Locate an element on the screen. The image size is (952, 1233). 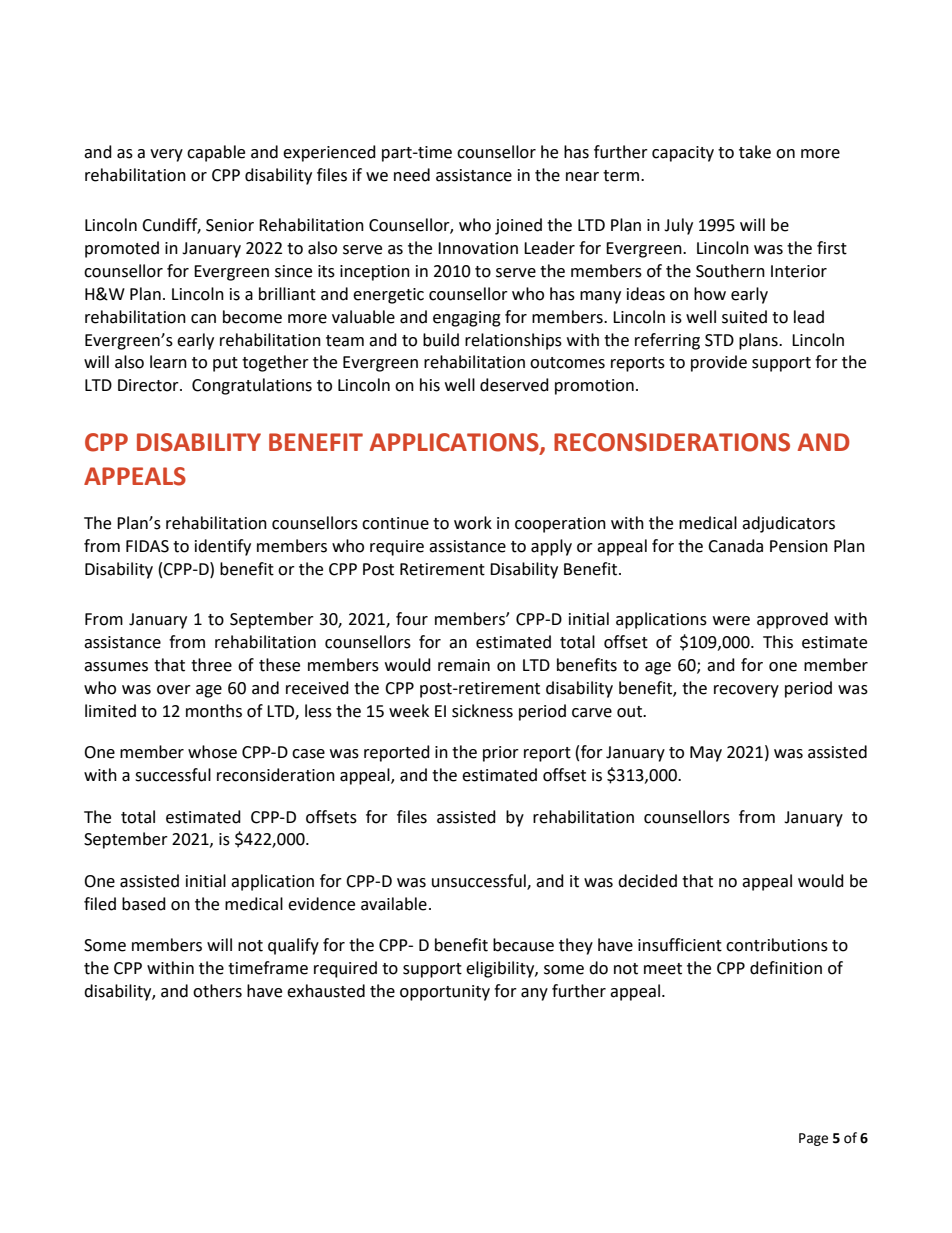
capable is located at coordinates (216, 153).
